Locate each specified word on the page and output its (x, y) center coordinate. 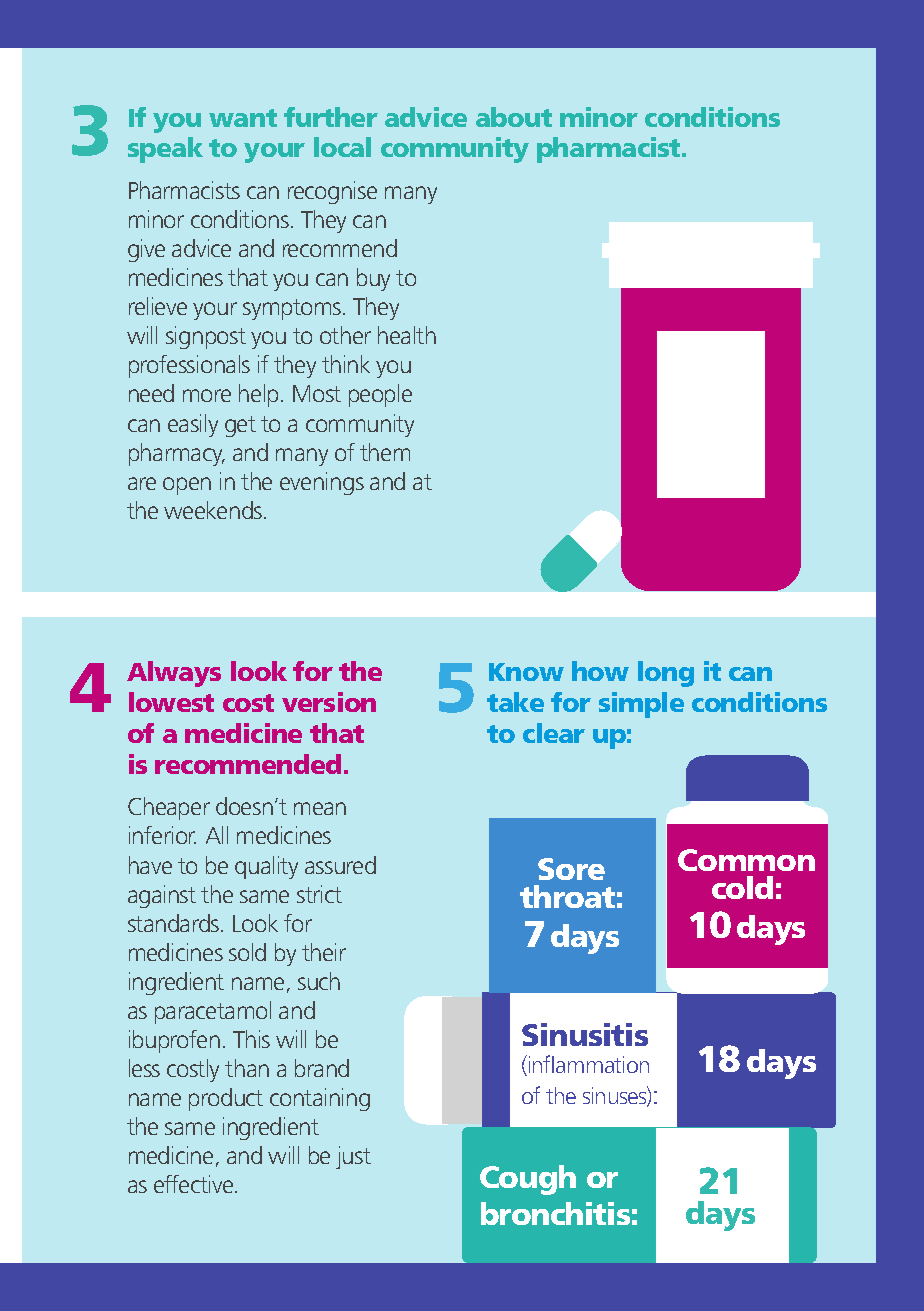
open (187, 486)
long (666, 674)
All (217, 835)
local (342, 147)
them (385, 452)
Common (746, 860)
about (514, 117)
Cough (528, 1180)
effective (195, 1184)
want (243, 118)
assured (340, 865)
